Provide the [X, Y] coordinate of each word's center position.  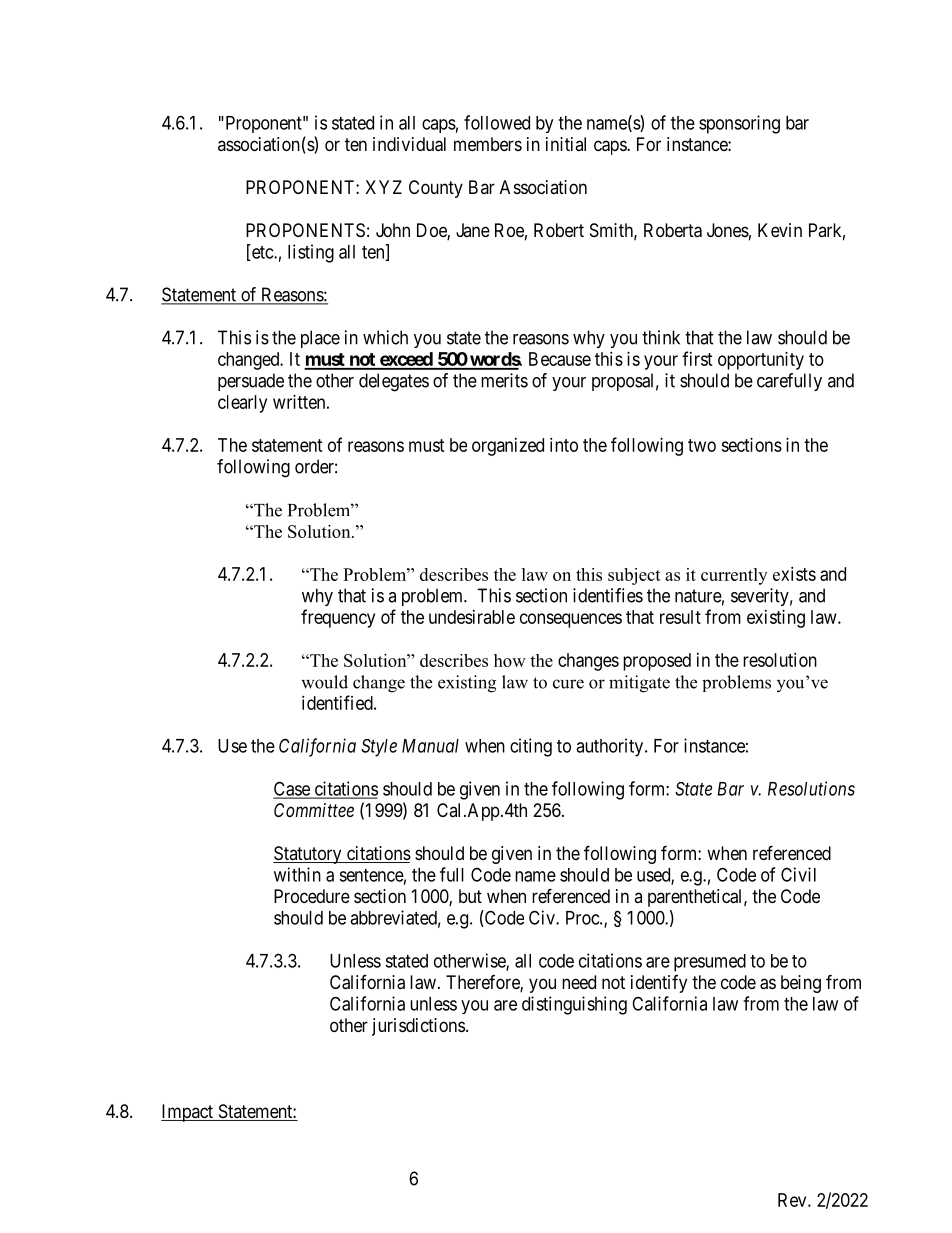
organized [508, 447]
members [488, 144]
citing [531, 747]
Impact [188, 1113]
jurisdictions [418, 1027]
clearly [242, 404]
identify [659, 984]
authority [611, 747]
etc [262, 253]
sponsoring [739, 124]
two [702, 445]
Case [292, 789]
